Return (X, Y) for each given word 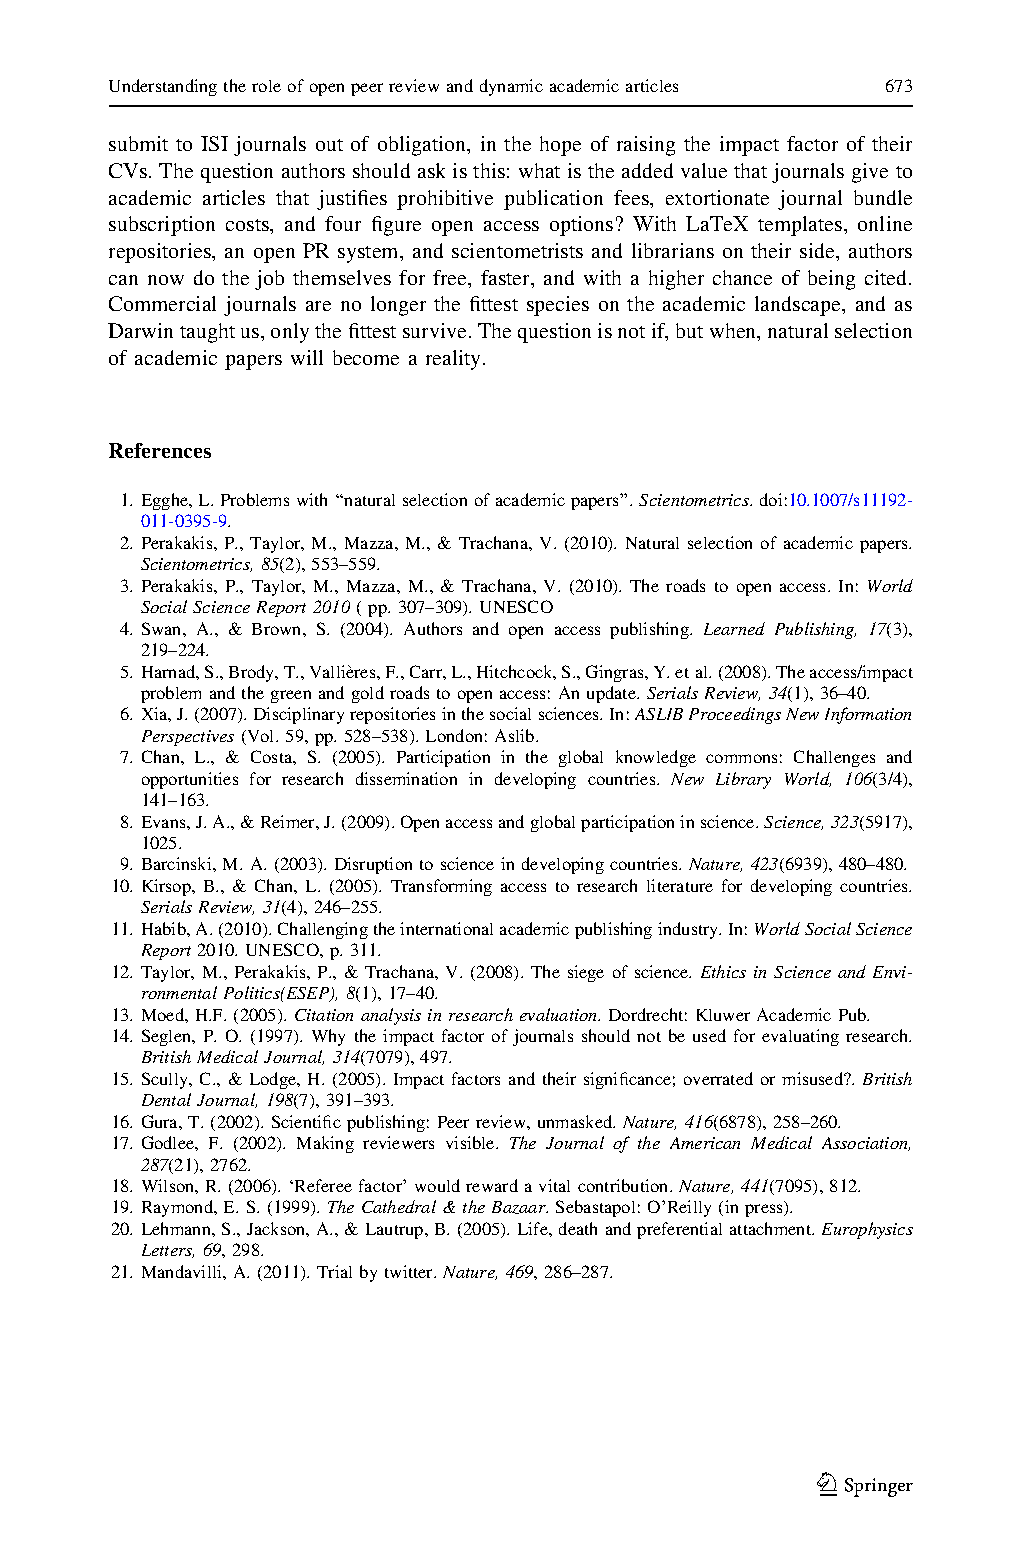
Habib (165, 928)
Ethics (723, 971)
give (870, 173)
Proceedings (735, 715)
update (612, 694)
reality (455, 360)
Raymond (179, 1208)
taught (207, 333)
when (734, 332)
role (266, 86)
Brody (253, 673)
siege (586, 973)
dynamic (511, 87)
